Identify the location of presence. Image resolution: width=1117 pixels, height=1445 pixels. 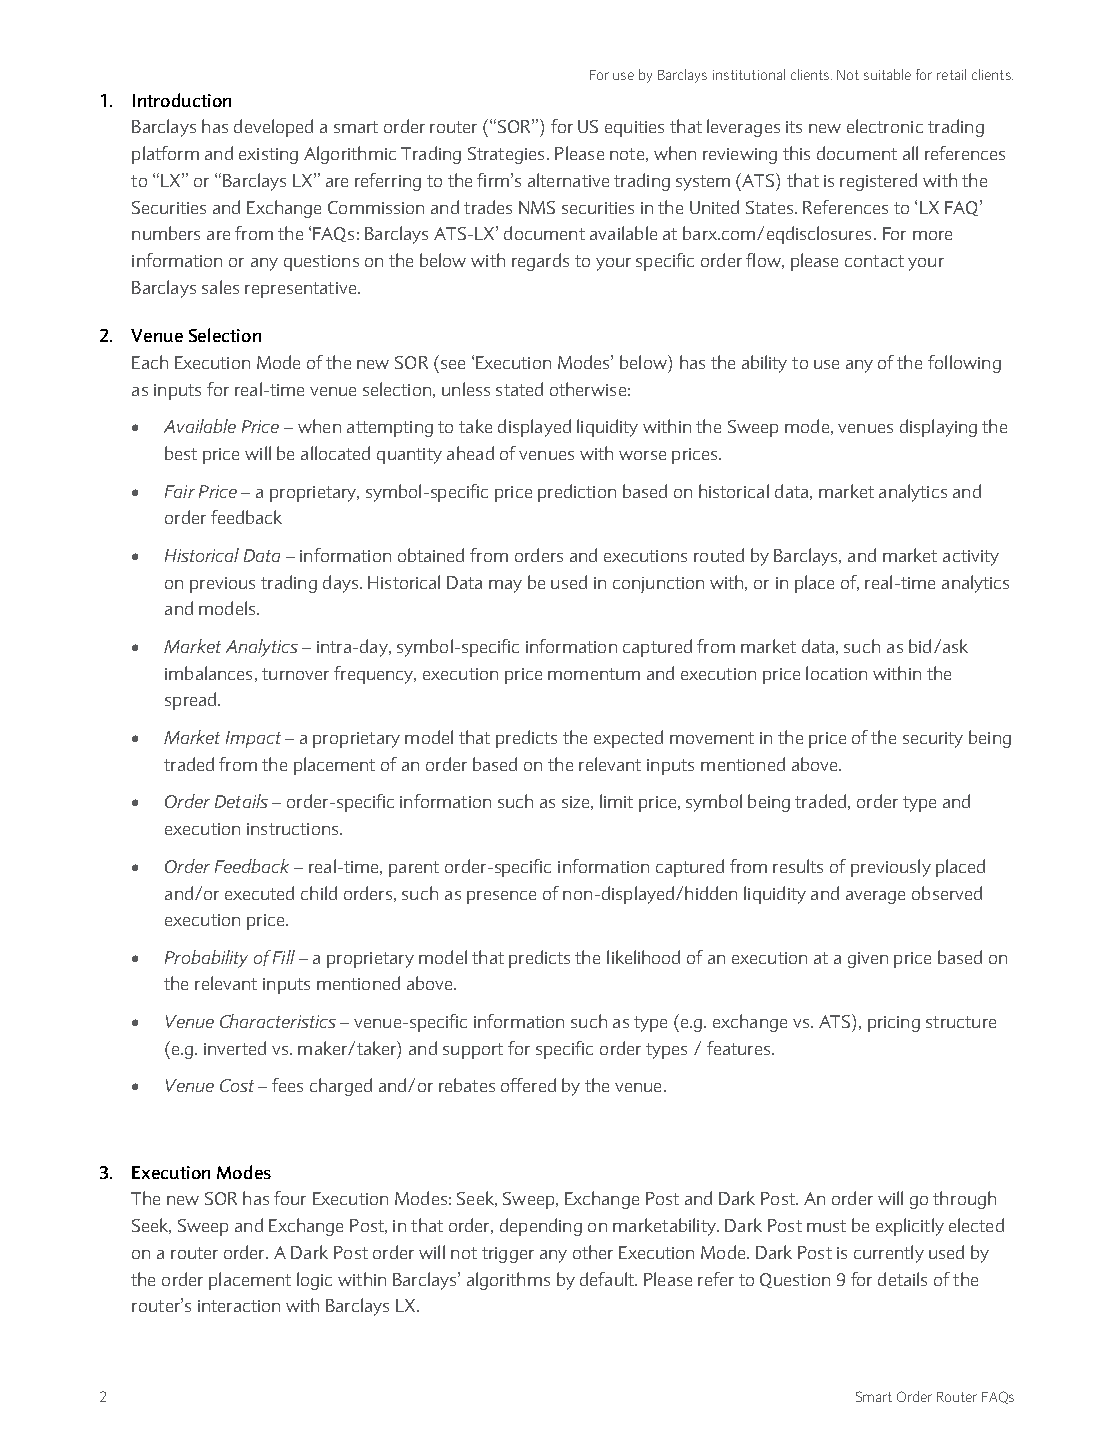
(501, 897).
